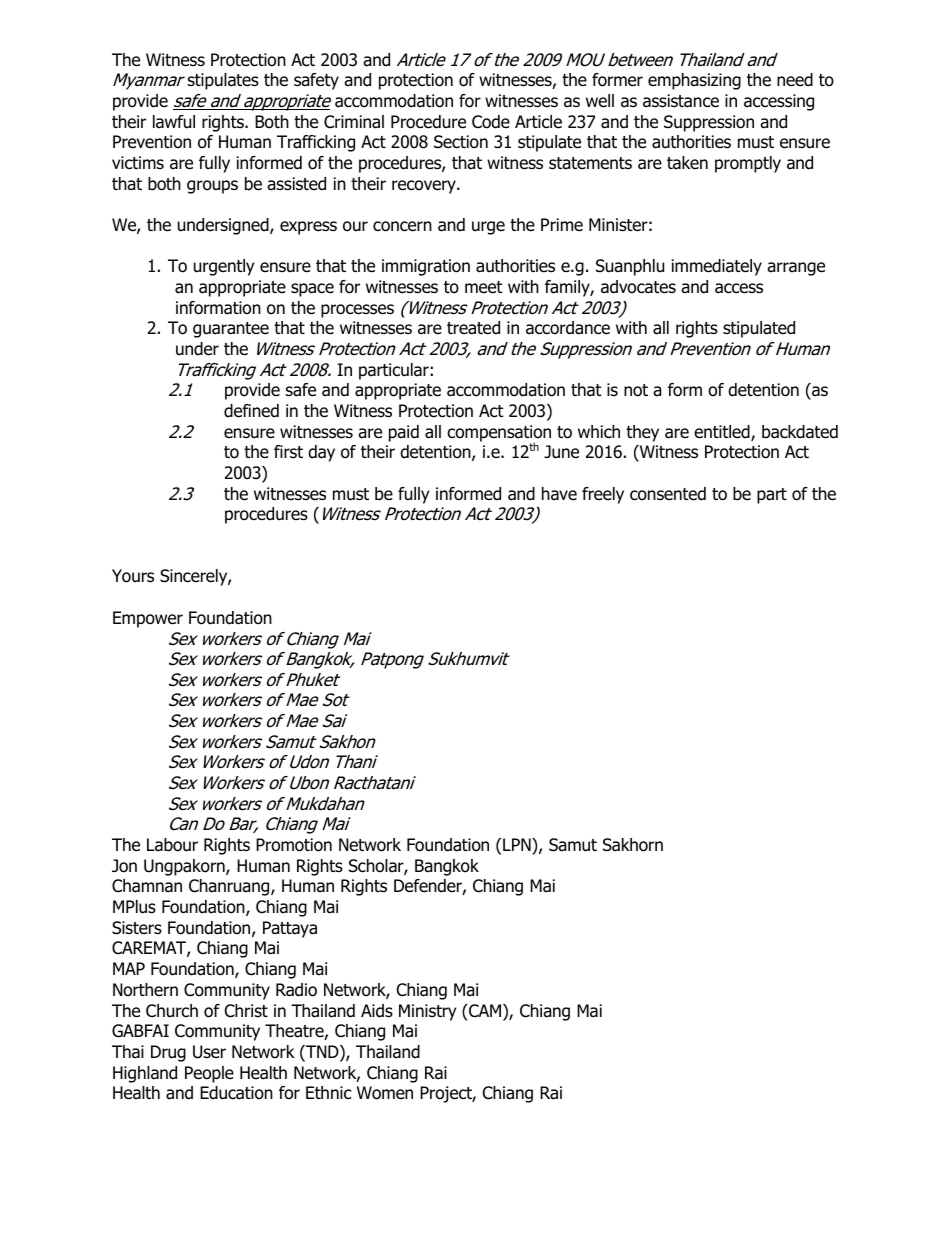  I want to click on assistance, so click(681, 101).
